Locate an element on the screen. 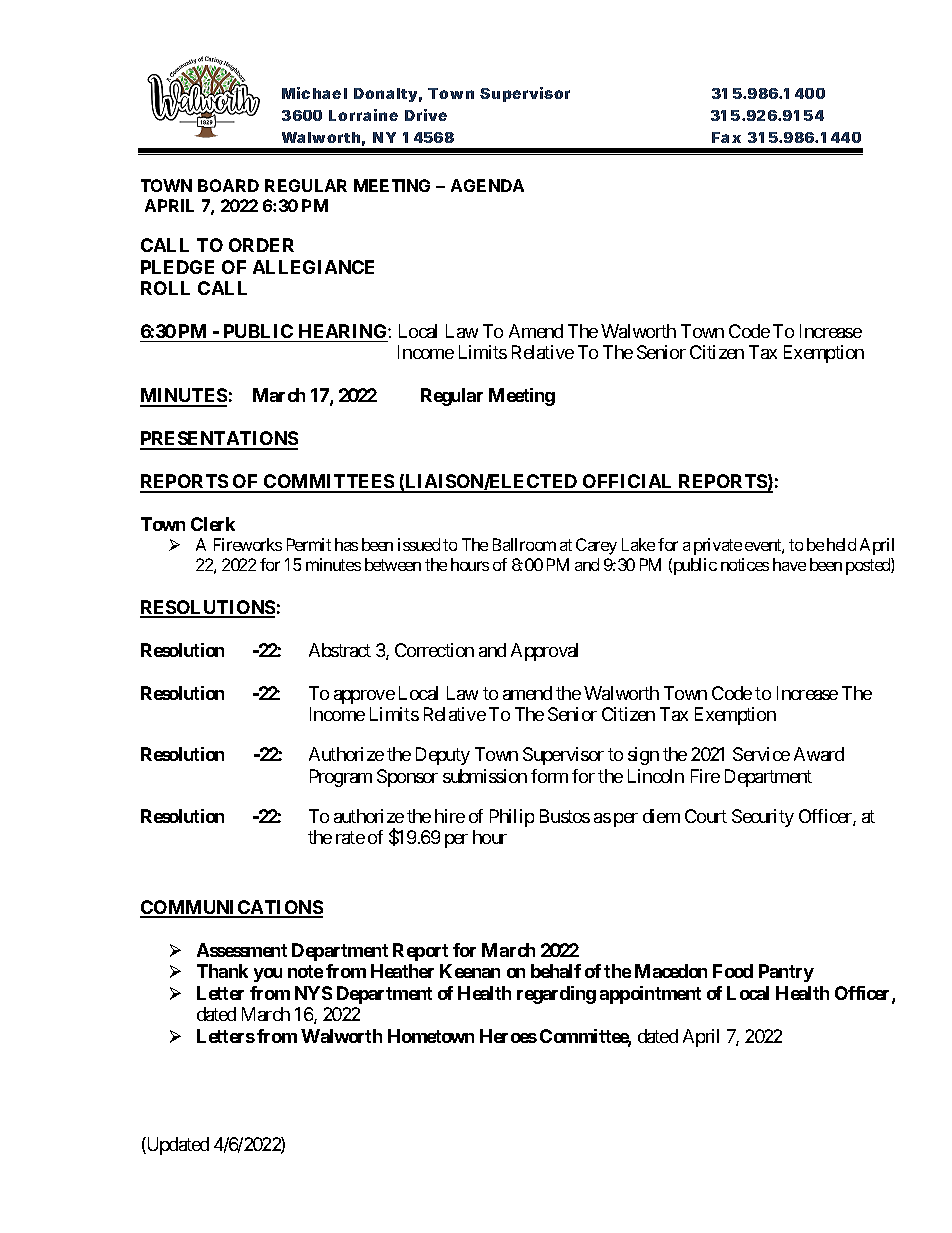 The height and width of the screenshot is (1233, 952). Drive is located at coordinates (426, 115).
